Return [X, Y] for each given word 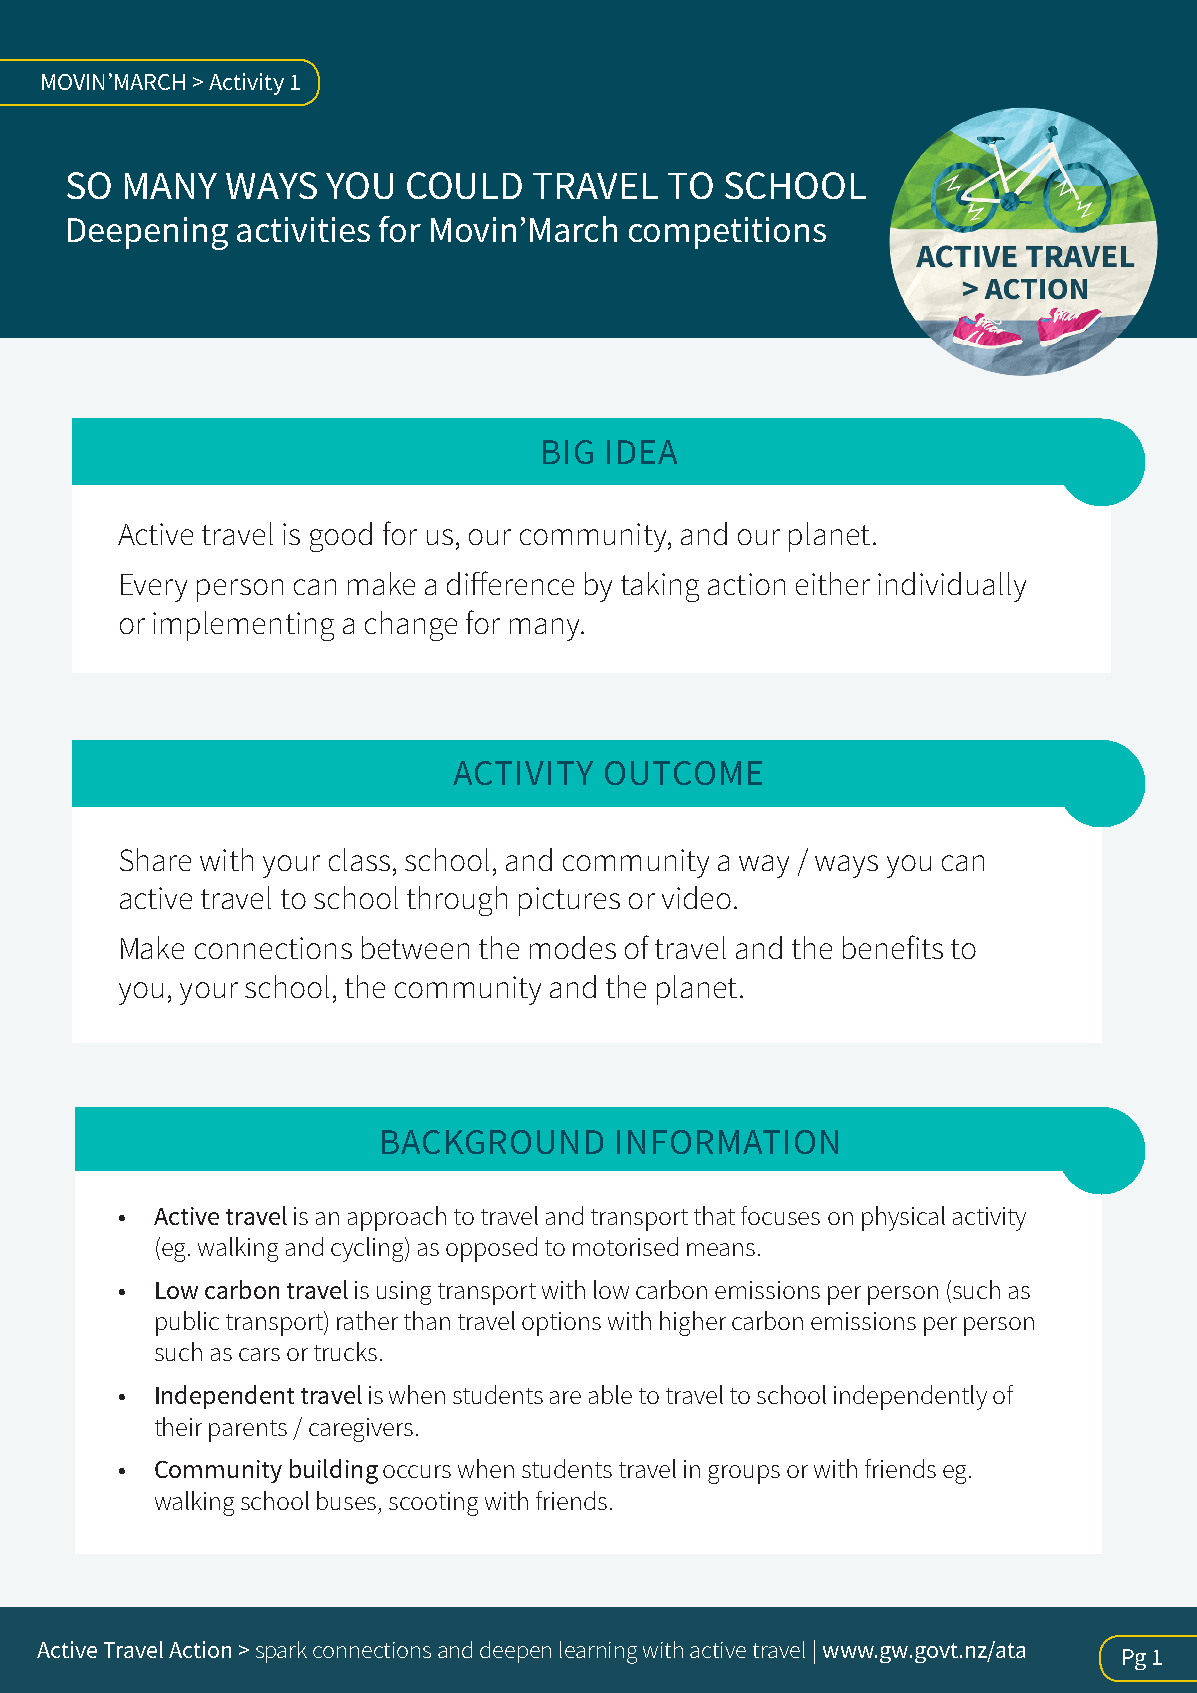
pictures [569, 901]
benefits [893, 947]
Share [155, 859]
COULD [464, 185]
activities [303, 229]
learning [598, 1652]
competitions [727, 233]
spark [281, 1652]
